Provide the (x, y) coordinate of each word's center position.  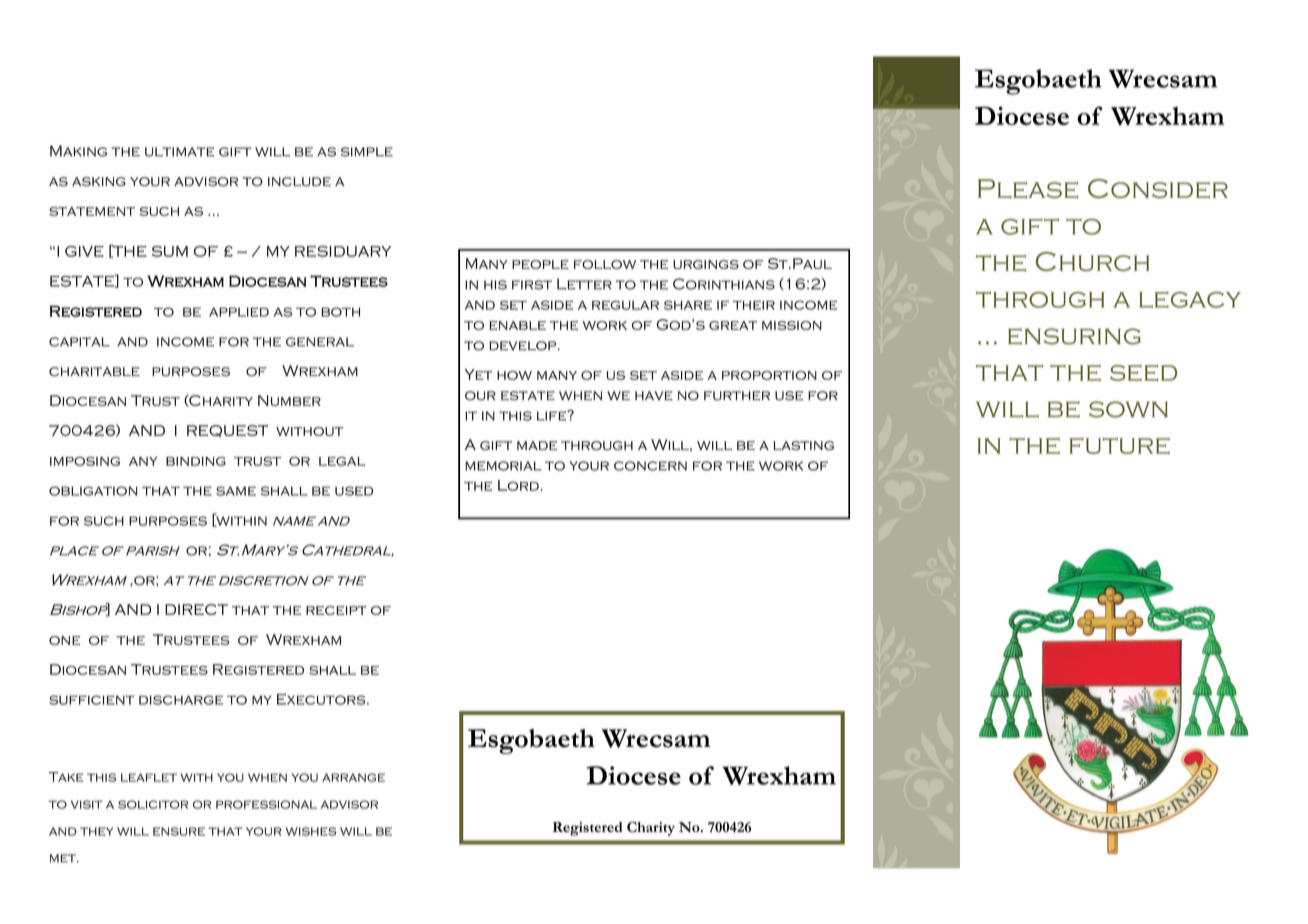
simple (367, 152)
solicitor (153, 804)
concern (650, 466)
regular (625, 305)
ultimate (179, 152)
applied (239, 312)
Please (1028, 189)
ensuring (1074, 336)
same (236, 491)
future (1119, 446)
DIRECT (196, 609)
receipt (336, 610)
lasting (803, 445)
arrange (353, 777)
